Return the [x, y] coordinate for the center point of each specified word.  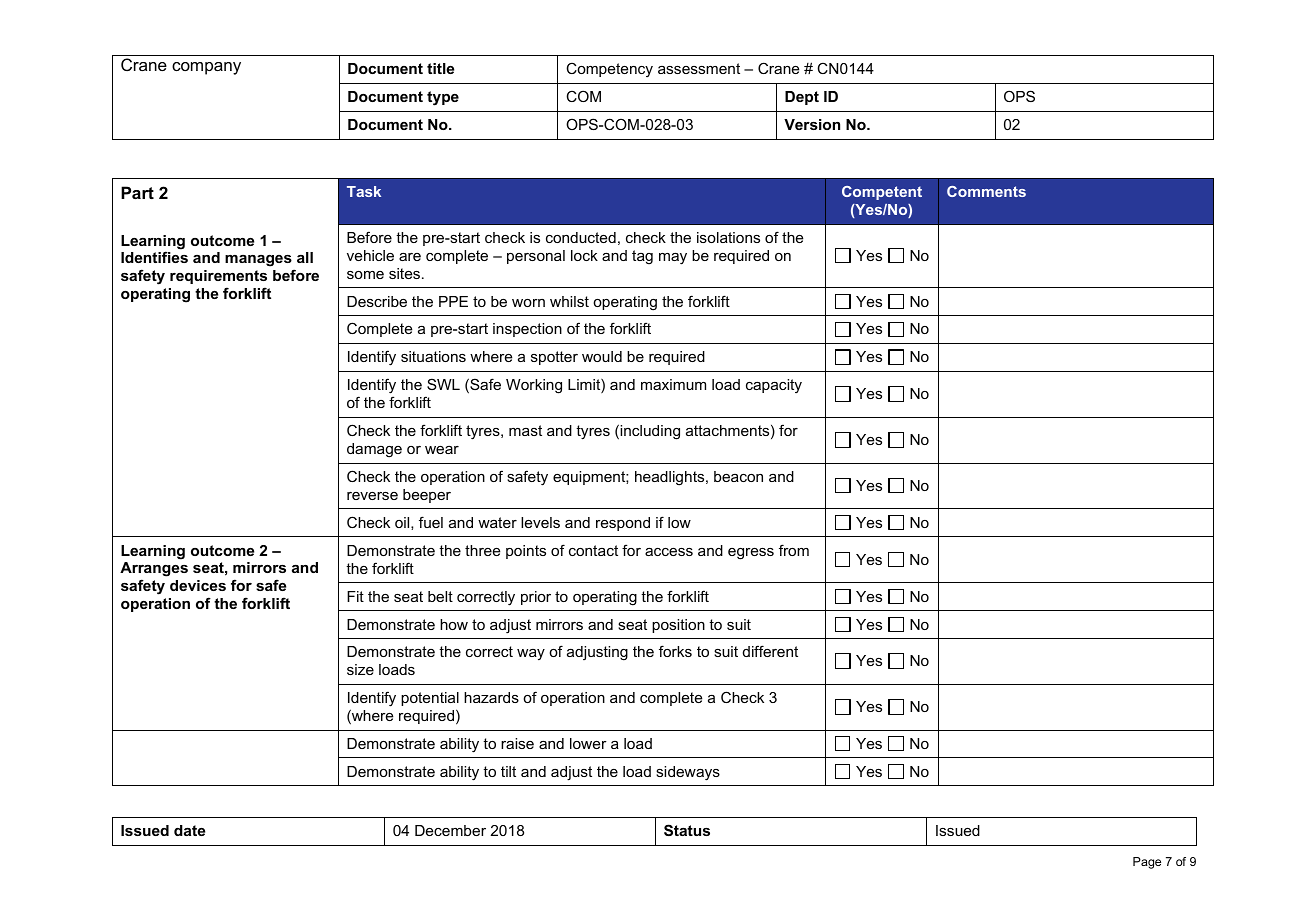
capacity [774, 386]
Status [687, 830]
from [794, 550]
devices [198, 585]
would [602, 356]
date [189, 830]
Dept [802, 98]
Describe [377, 301]
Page [1147, 863]
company [206, 68]
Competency [609, 70]
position [678, 626]
